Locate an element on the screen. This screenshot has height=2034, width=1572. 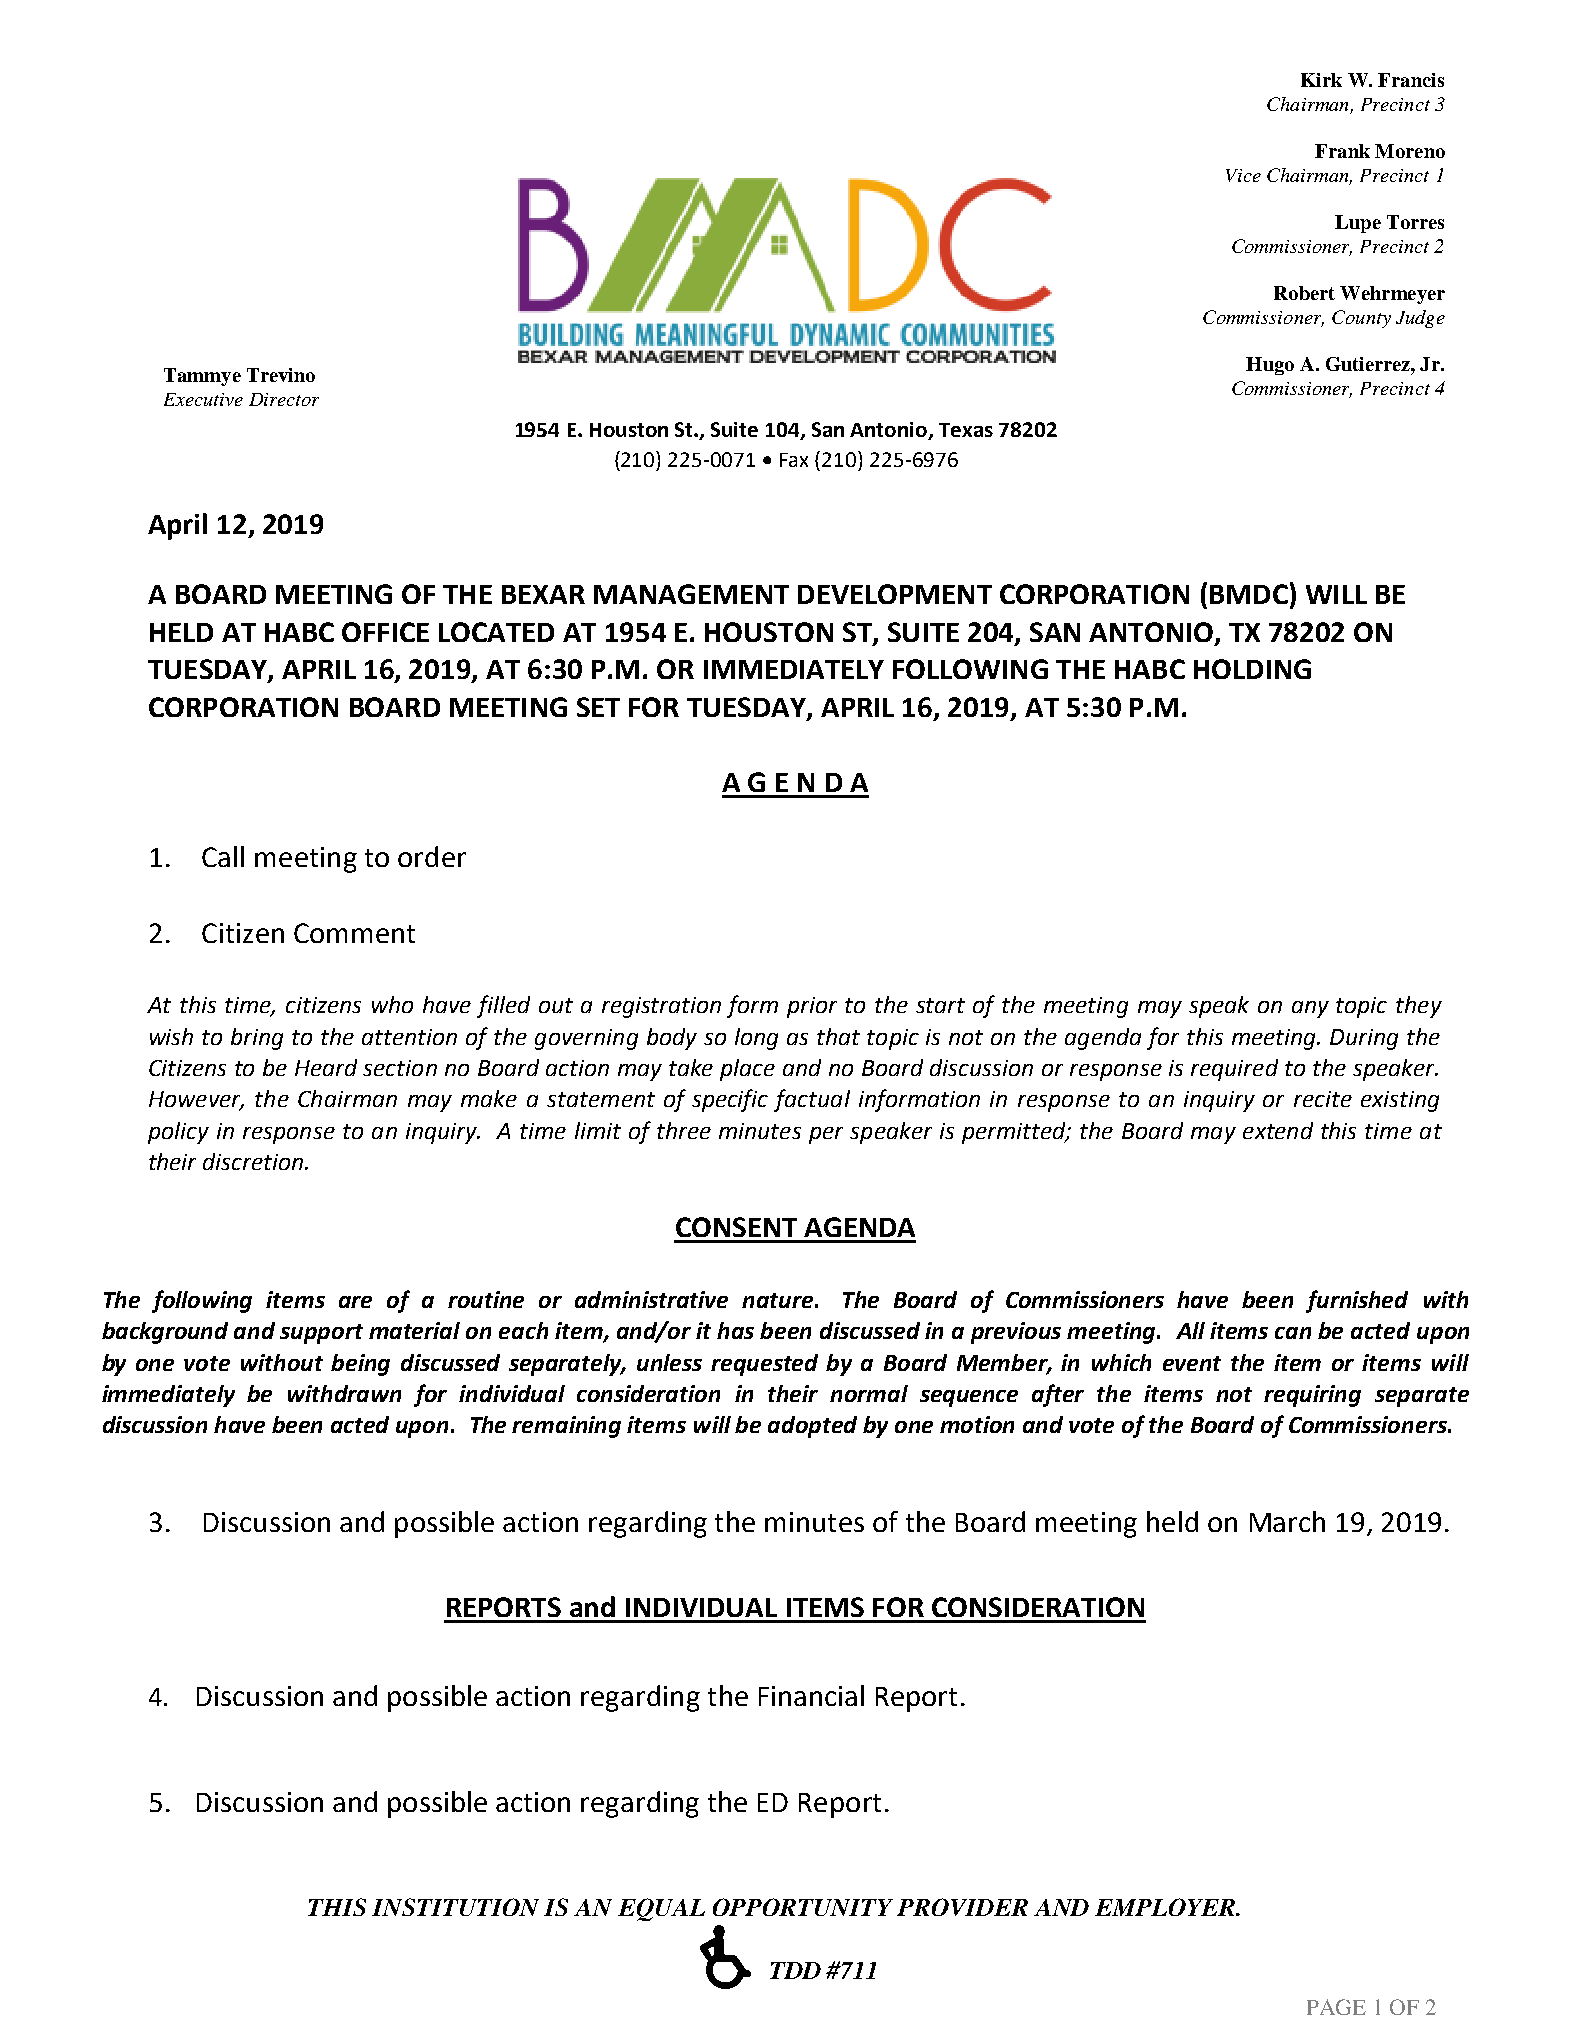
MANAGEMENT is located at coordinates (691, 594).
